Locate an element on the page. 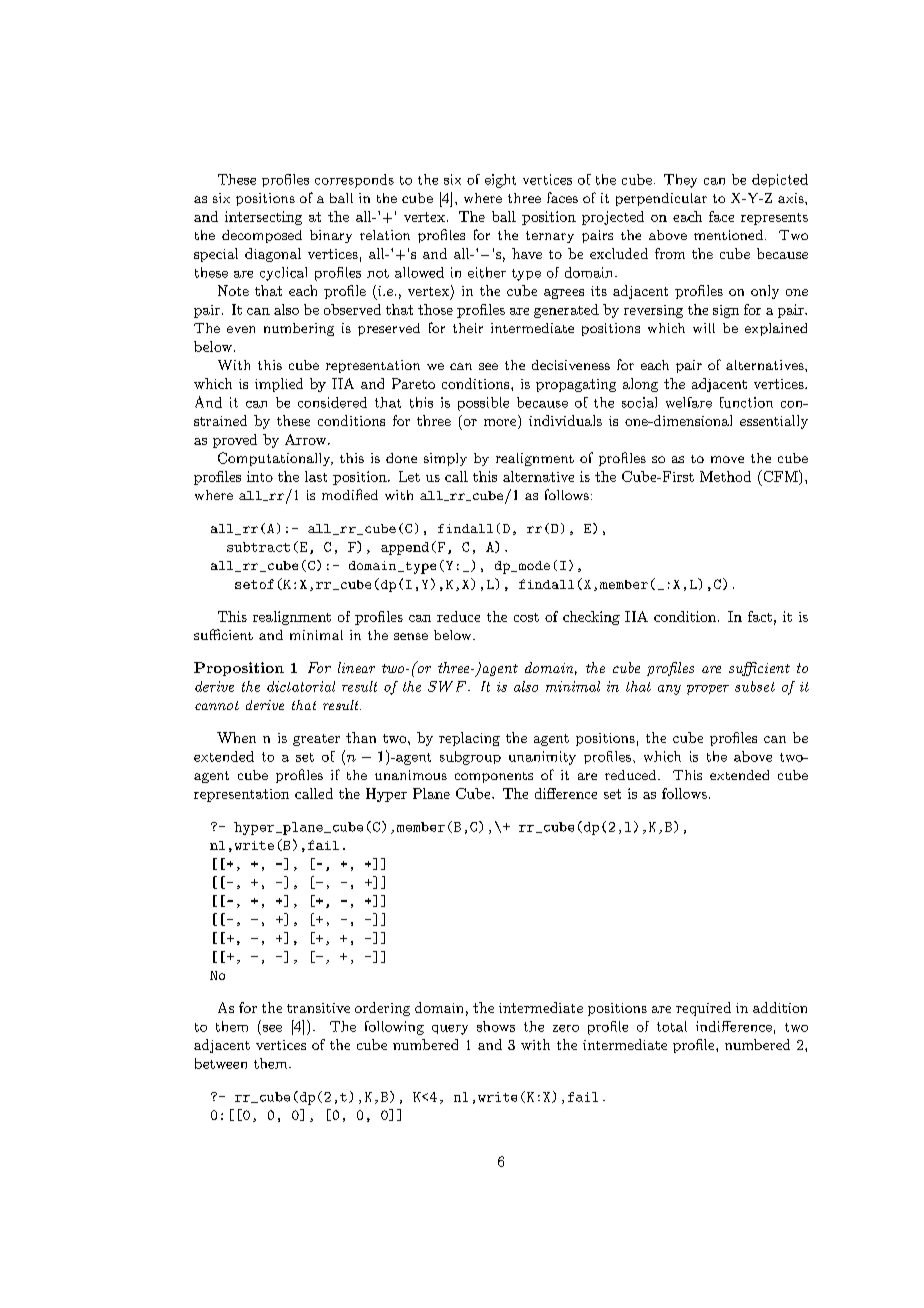  simply is located at coordinates (445, 459).
